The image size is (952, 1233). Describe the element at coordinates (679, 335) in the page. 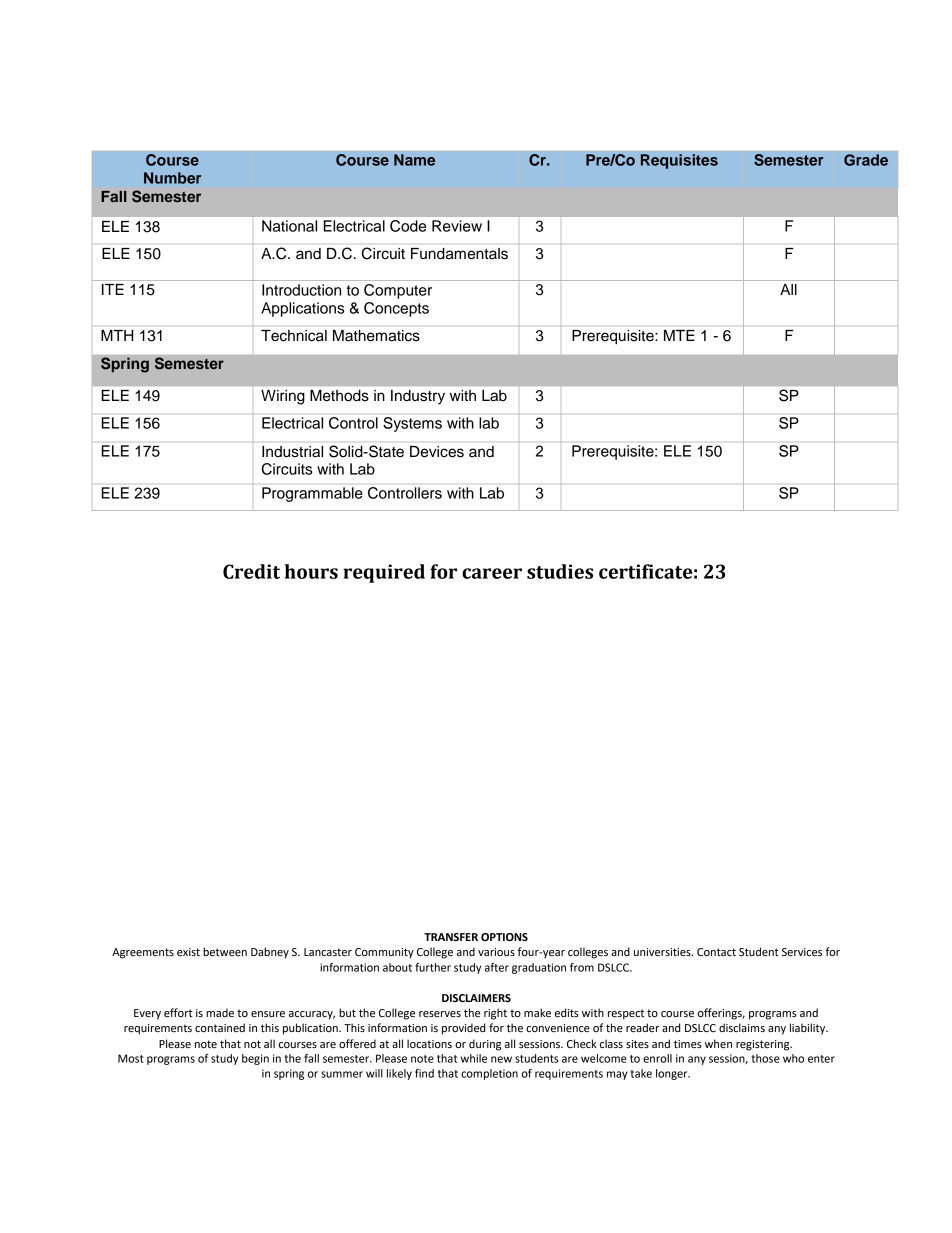

I see `MTE` at that location.
